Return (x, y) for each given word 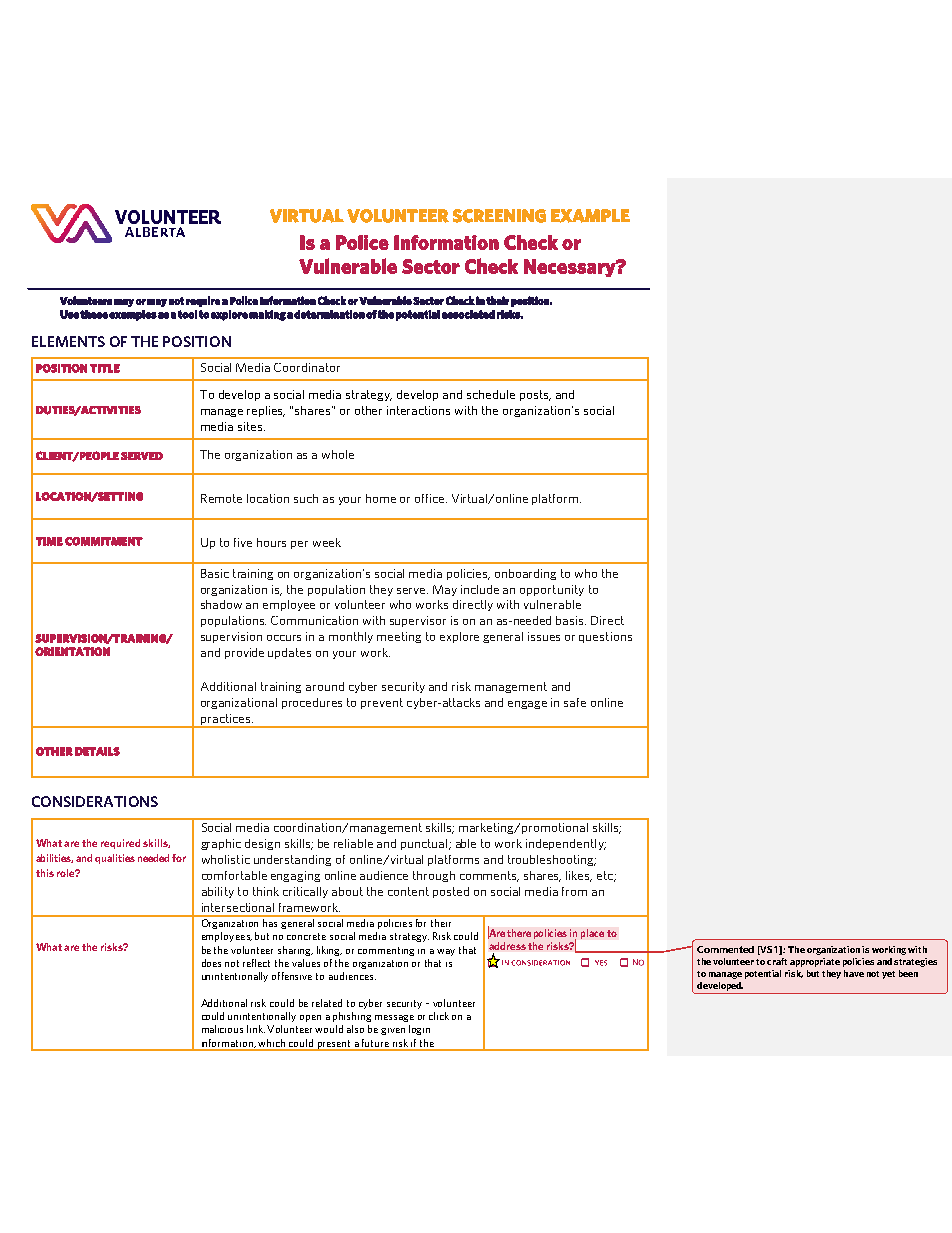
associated (468, 314)
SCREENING (499, 216)
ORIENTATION (72, 651)
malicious (222, 1029)
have (854, 973)
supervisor (418, 621)
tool (187, 314)
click (439, 1016)
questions (605, 637)
